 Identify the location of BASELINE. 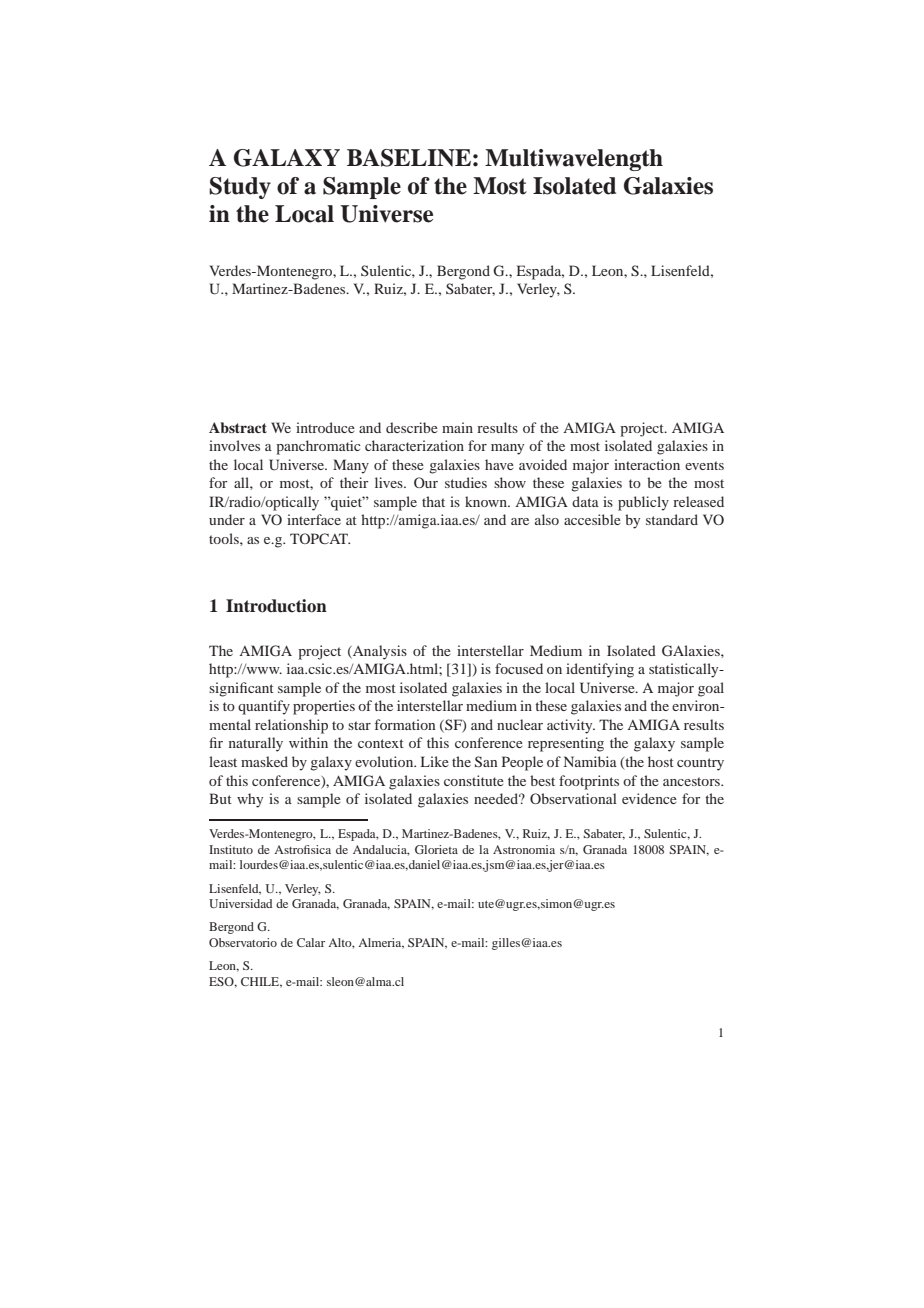
(409, 158).
